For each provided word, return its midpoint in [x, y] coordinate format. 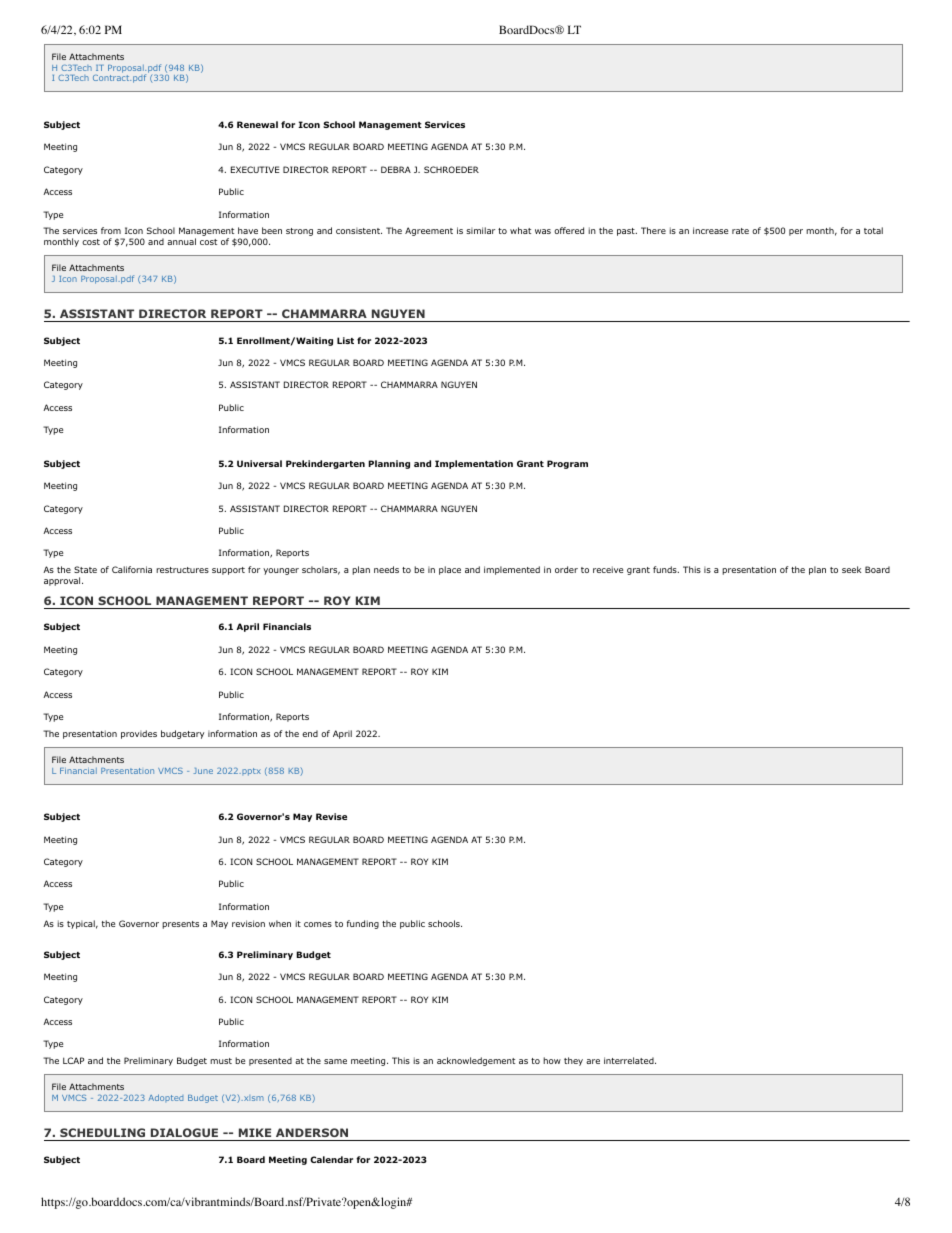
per [796, 232]
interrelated [629, 1060]
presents [180, 925]
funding [363, 924]
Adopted [165, 1098]
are [593, 1061]
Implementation [474, 464]
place [450, 570]
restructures [182, 570]
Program [567, 464]
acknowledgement [476, 1061]
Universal [259, 463]
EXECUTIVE [255, 169]
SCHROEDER [451, 169]
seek [851, 569]
